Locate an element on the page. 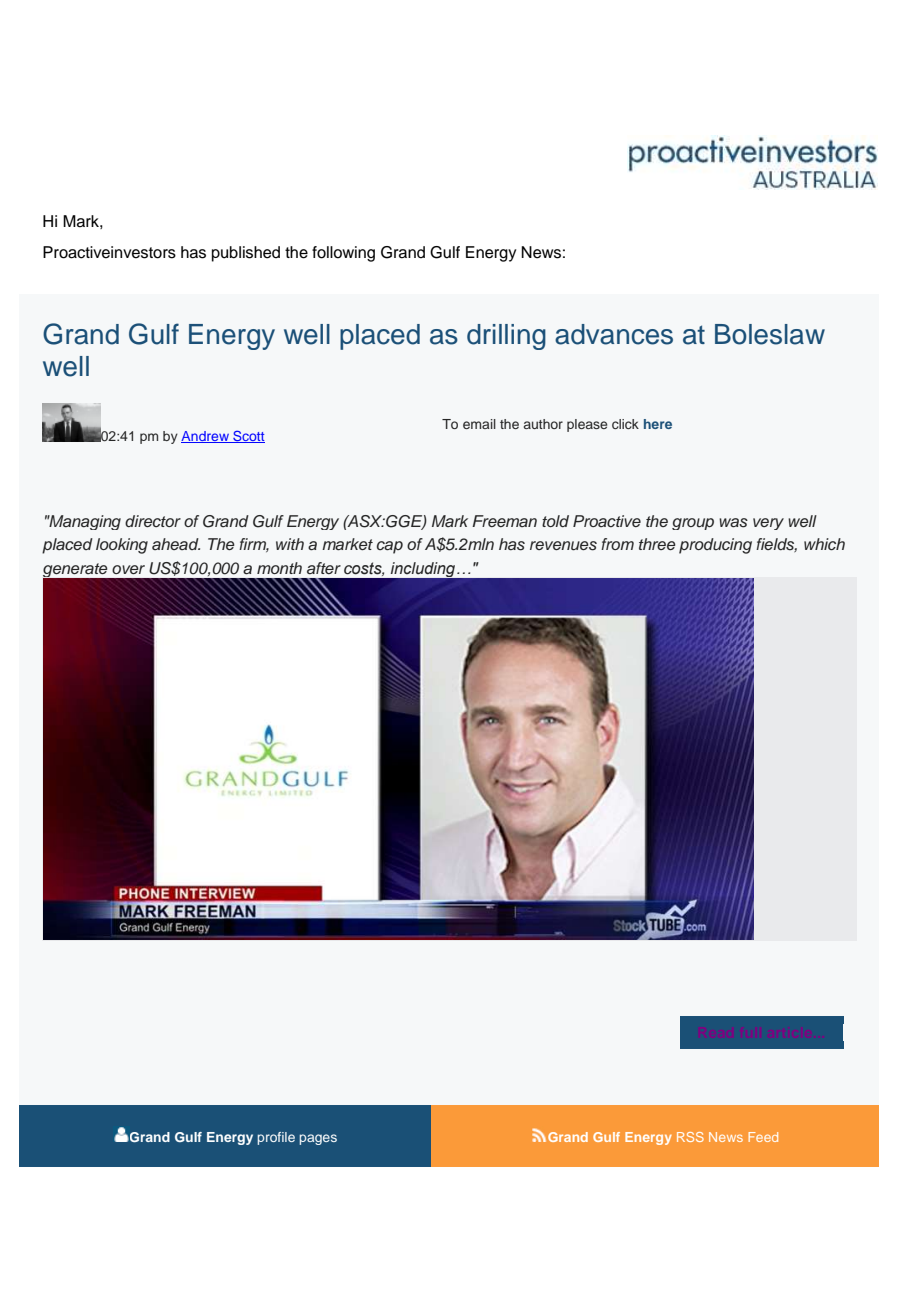  ahead is located at coordinates (176, 544).
